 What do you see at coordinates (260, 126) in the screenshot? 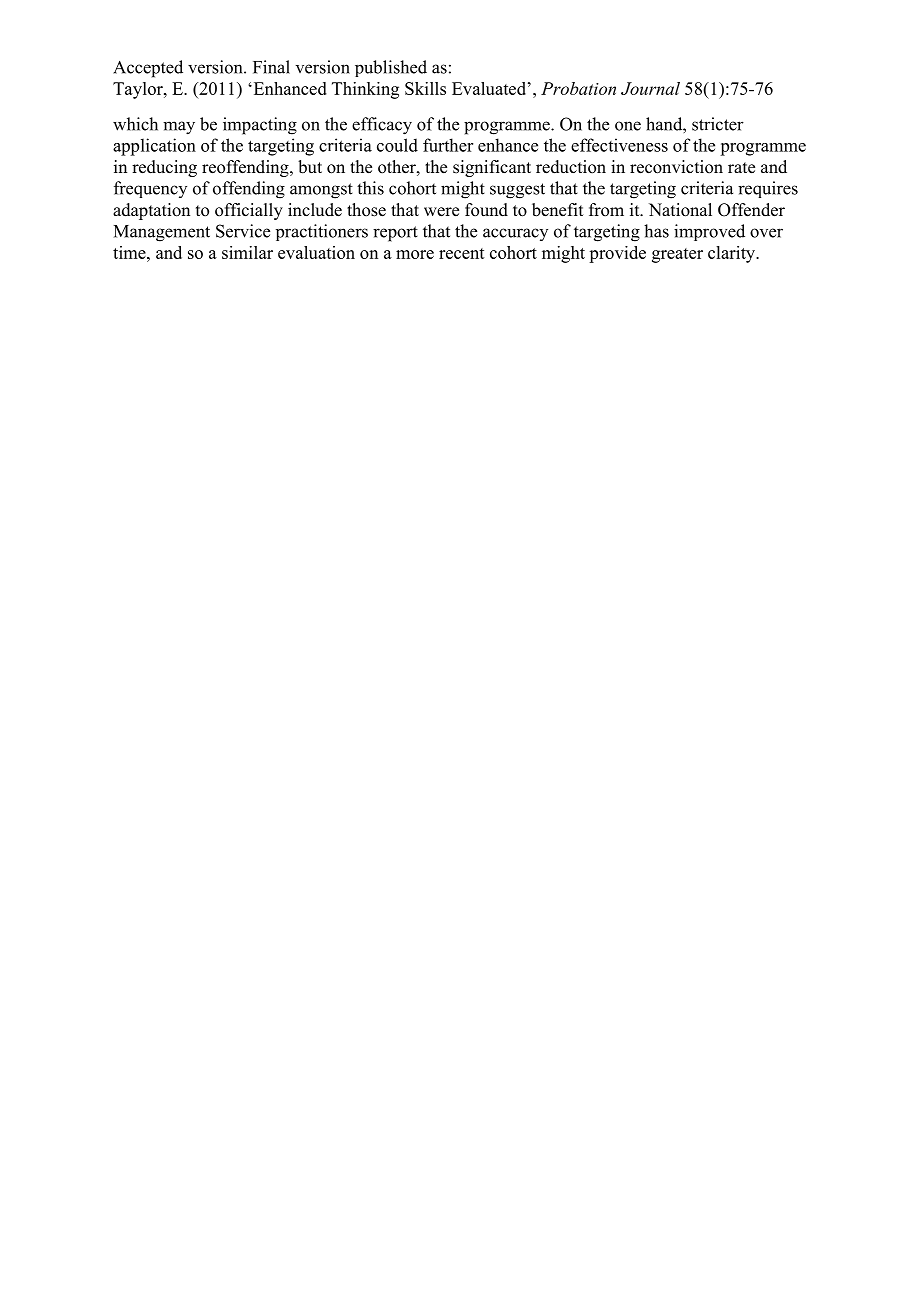
I see `impacting` at bounding box center [260, 126].
